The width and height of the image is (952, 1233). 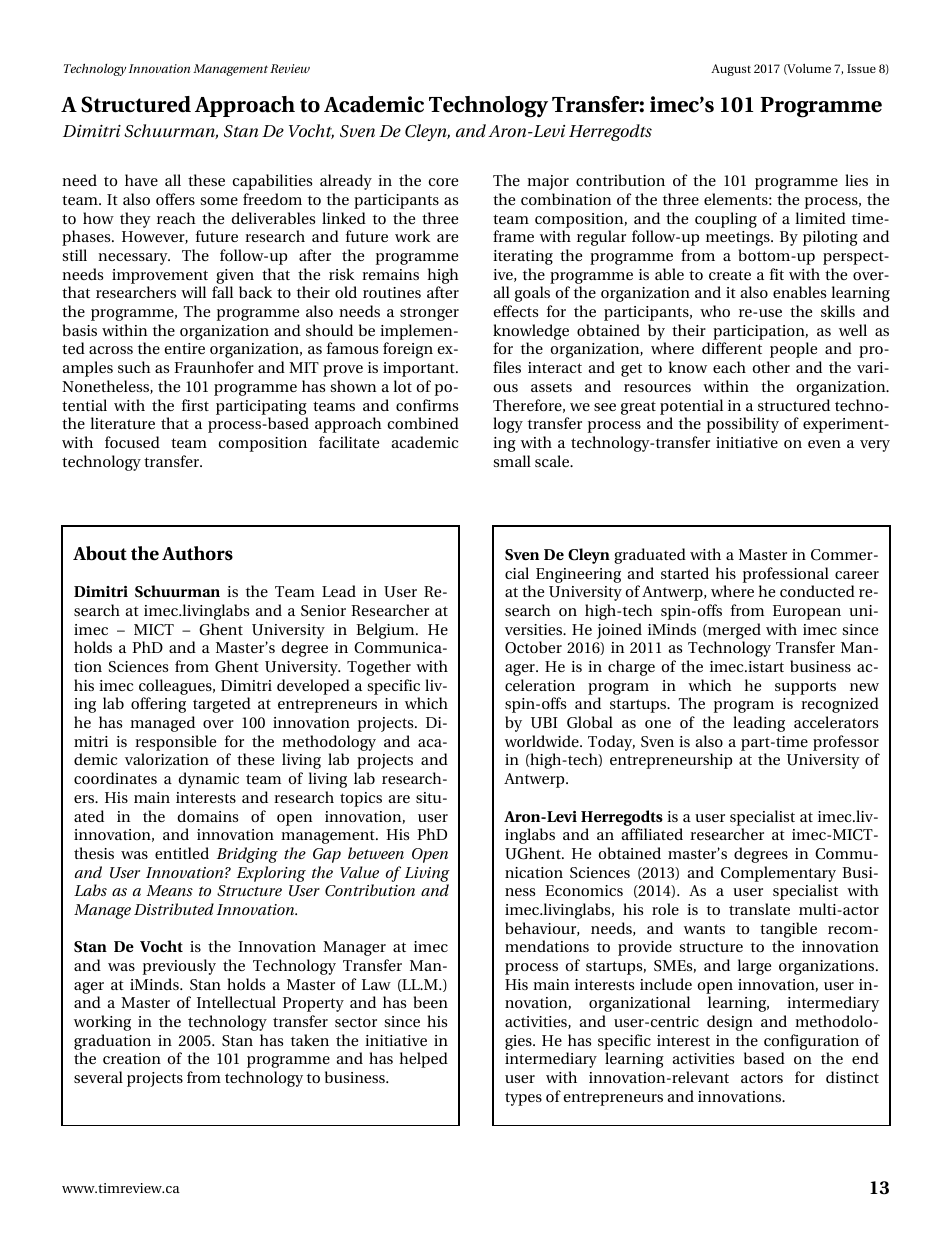 What do you see at coordinates (793, 350) in the image?
I see `people` at bounding box center [793, 350].
